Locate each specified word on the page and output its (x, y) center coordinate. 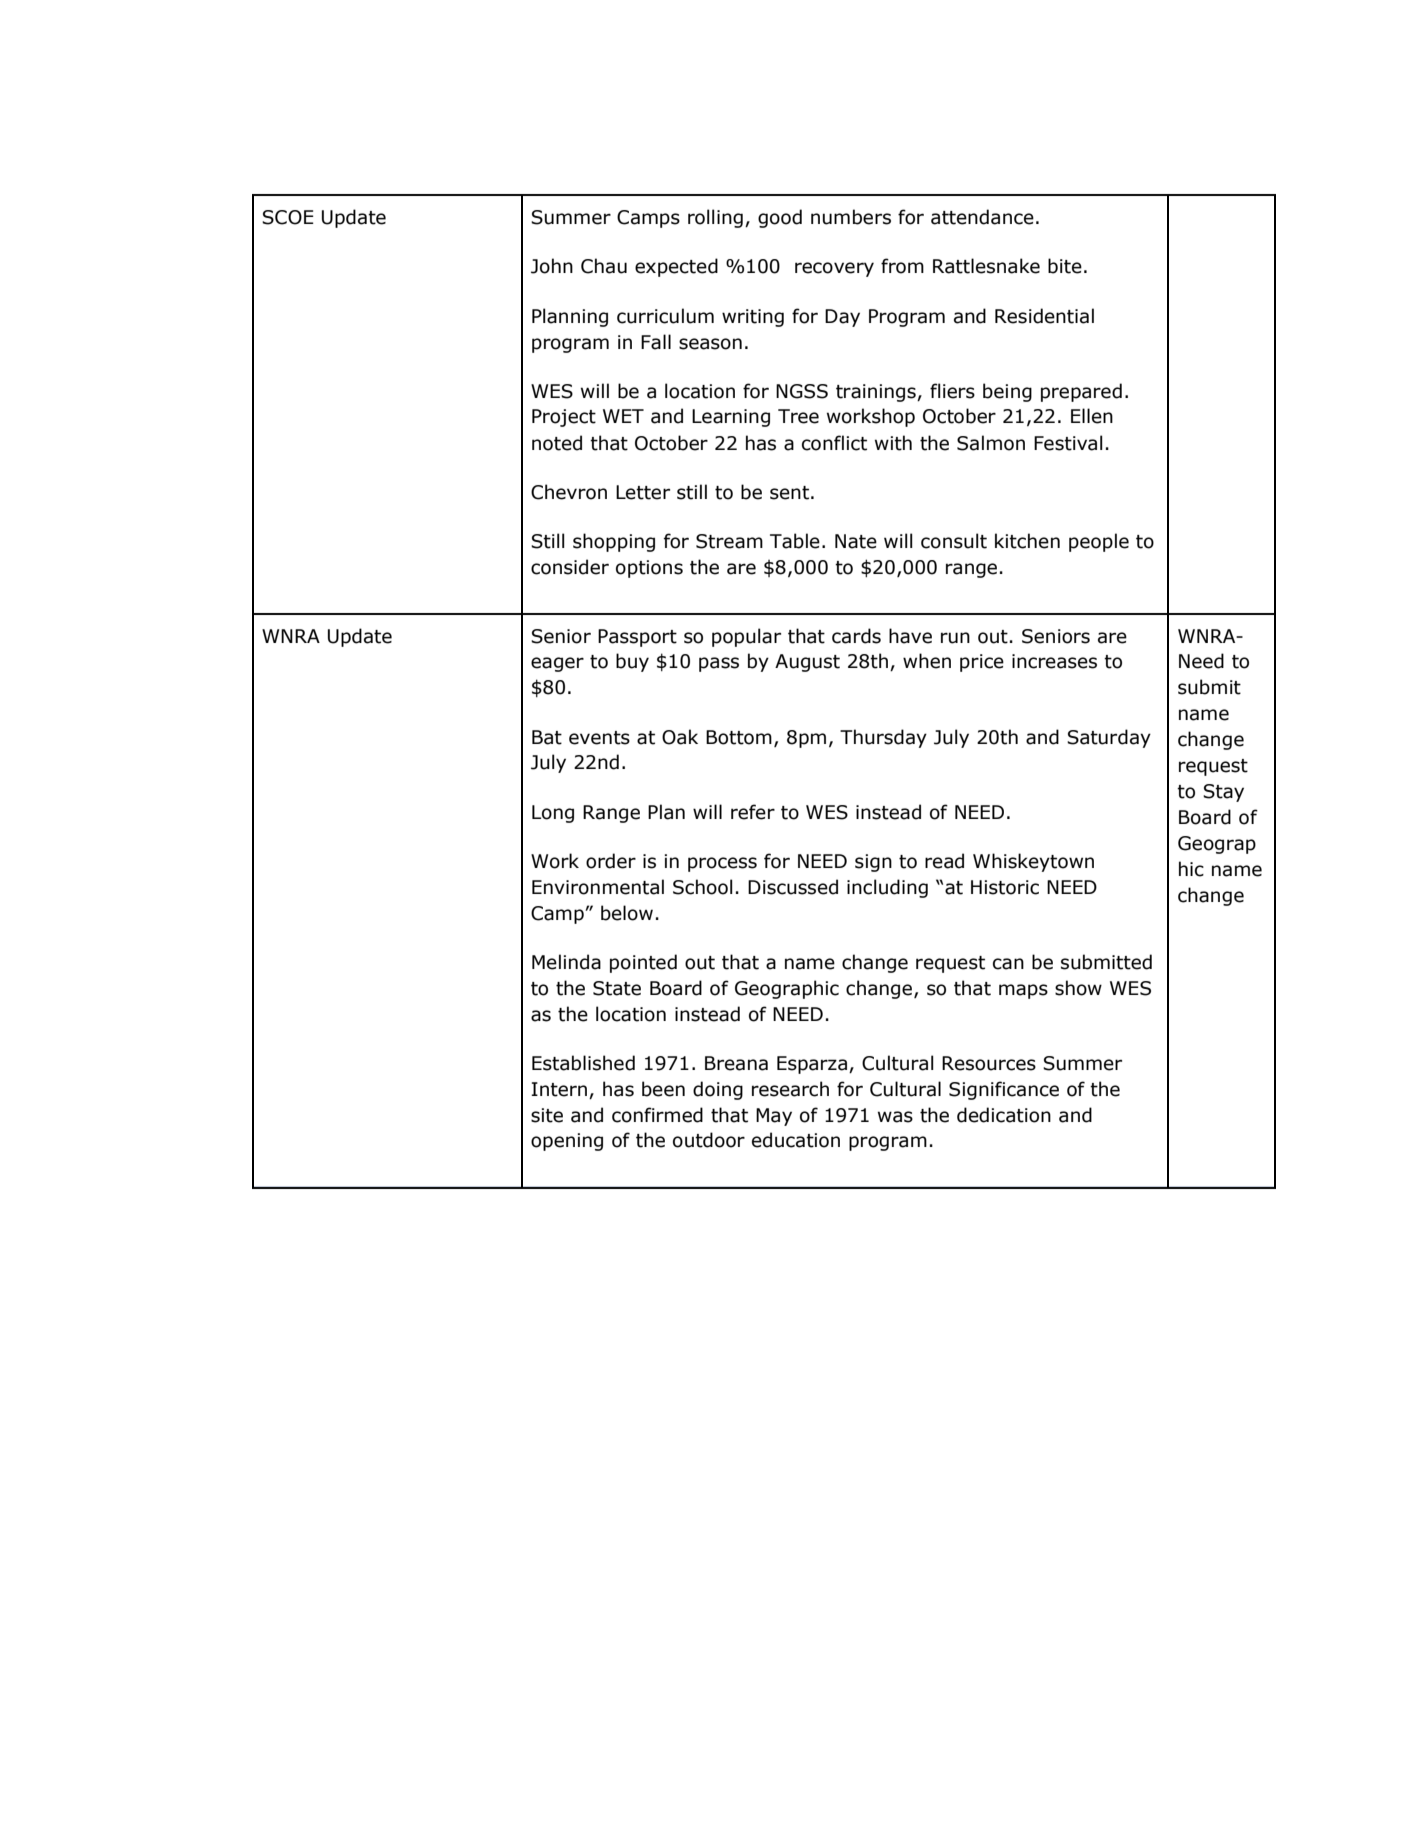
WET (623, 416)
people (1099, 542)
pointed (643, 963)
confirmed (657, 1115)
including (887, 888)
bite (1065, 266)
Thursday (883, 738)
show (1078, 988)
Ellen (1092, 416)
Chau (604, 266)
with (893, 443)
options (649, 569)
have (910, 636)
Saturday (1109, 738)
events (599, 738)
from (902, 266)
